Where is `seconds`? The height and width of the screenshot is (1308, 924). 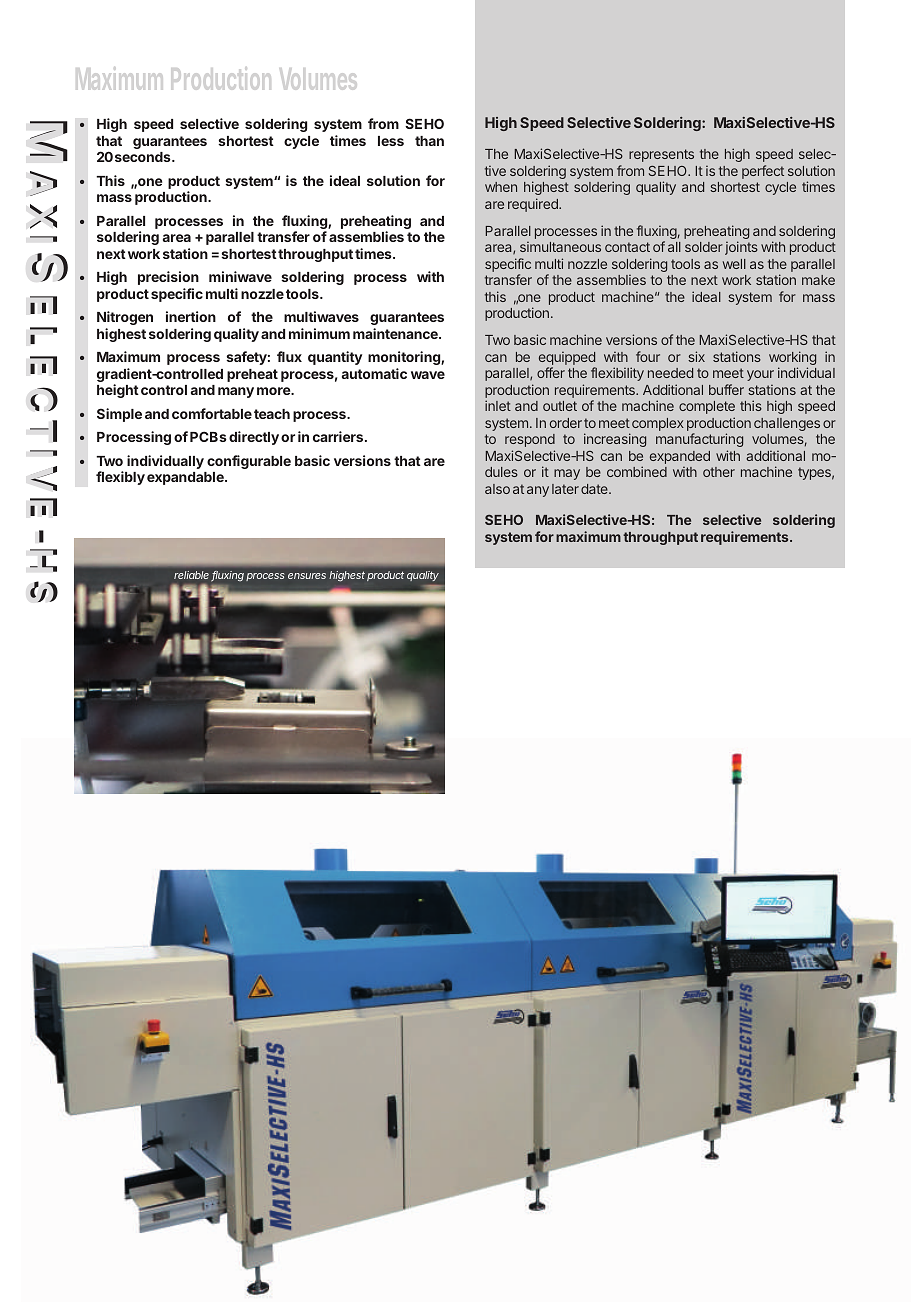
seconds is located at coordinates (144, 157).
